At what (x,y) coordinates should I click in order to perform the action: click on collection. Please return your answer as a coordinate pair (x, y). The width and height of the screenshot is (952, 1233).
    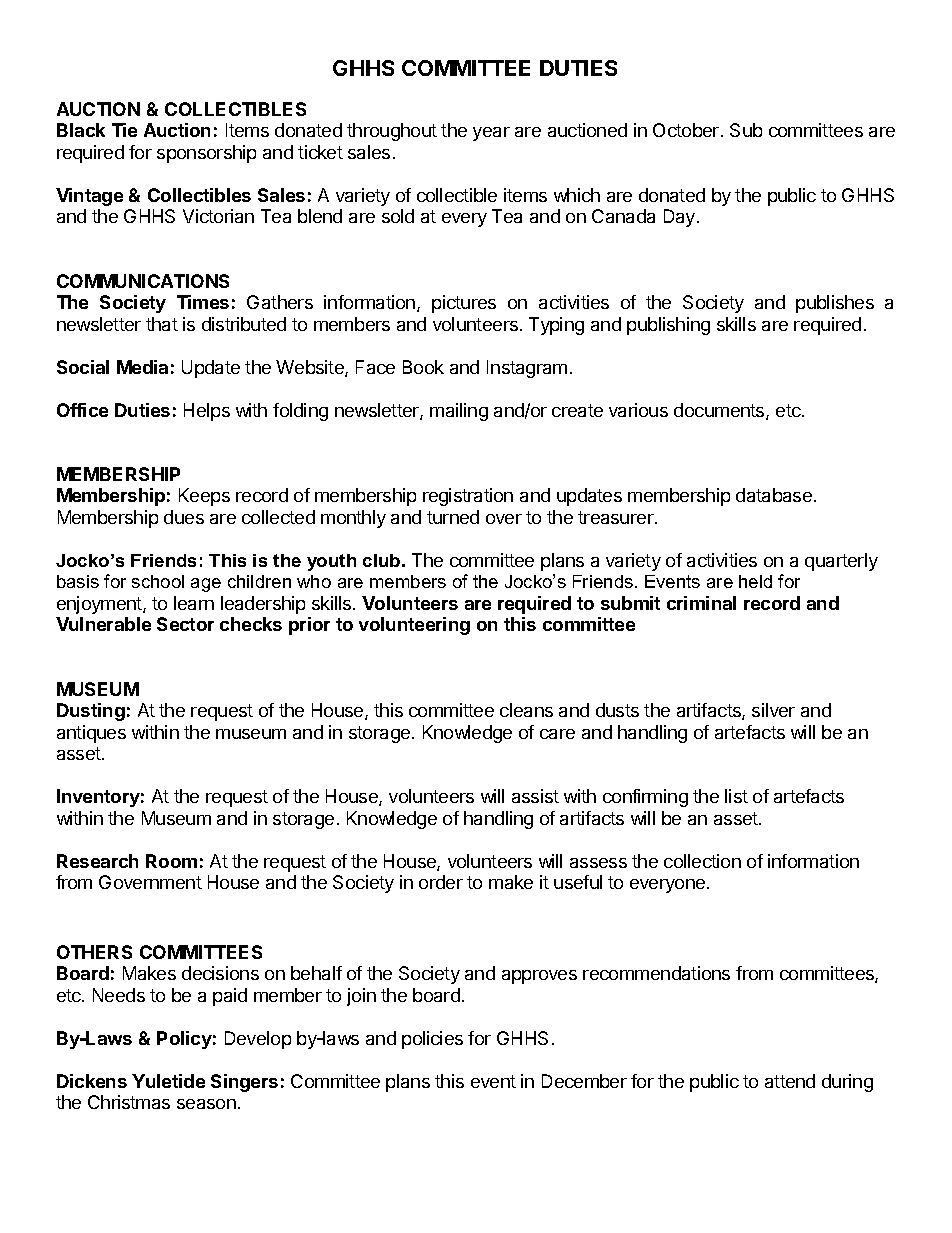
    Looking at the image, I should click on (702, 861).
